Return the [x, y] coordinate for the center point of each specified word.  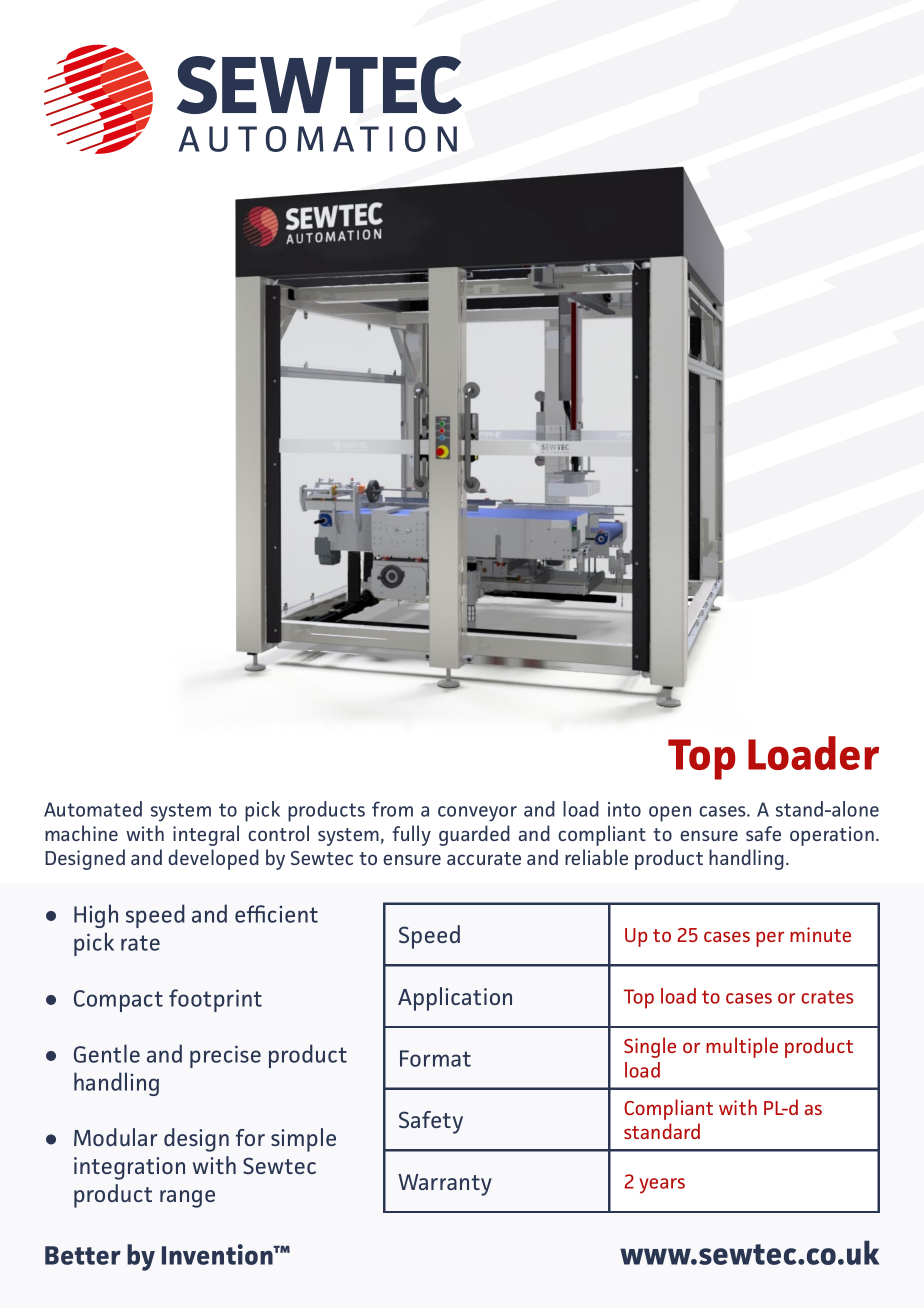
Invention [218, 1254]
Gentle [107, 1053]
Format [435, 1058]
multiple [742, 1047]
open [670, 814]
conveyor [477, 814]
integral [206, 835]
